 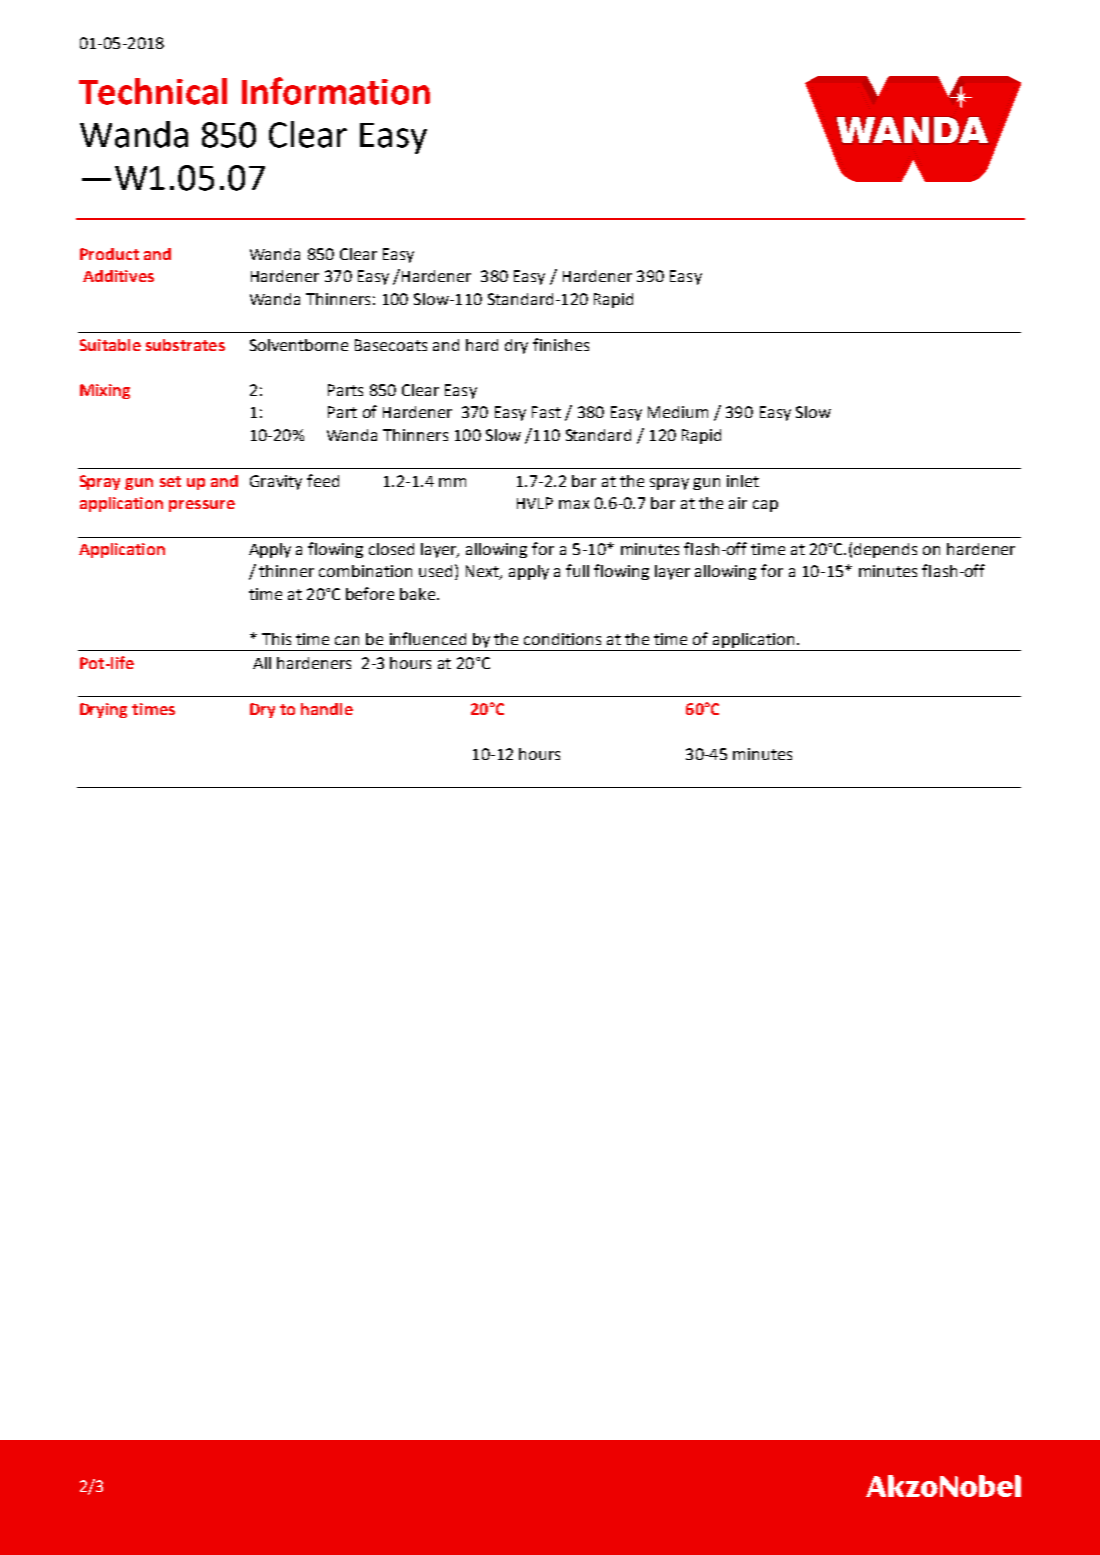 What do you see at coordinates (103, 710) in the screenshot?
I see `Drying` at bounding box center [103, 710].
